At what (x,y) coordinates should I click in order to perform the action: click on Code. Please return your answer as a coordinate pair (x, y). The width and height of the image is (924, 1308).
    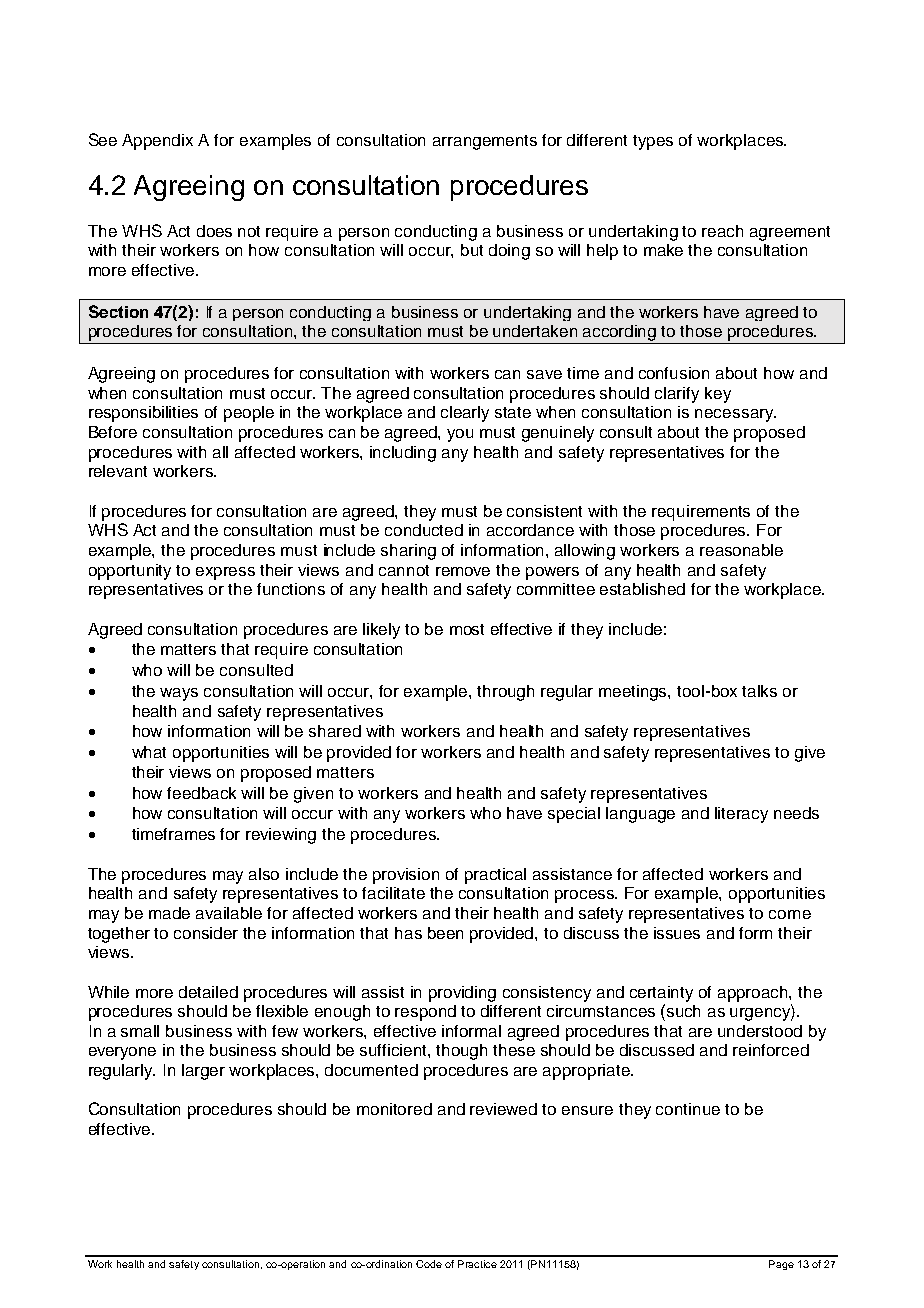
    Looking at the image, I should click on (429, 1264).
